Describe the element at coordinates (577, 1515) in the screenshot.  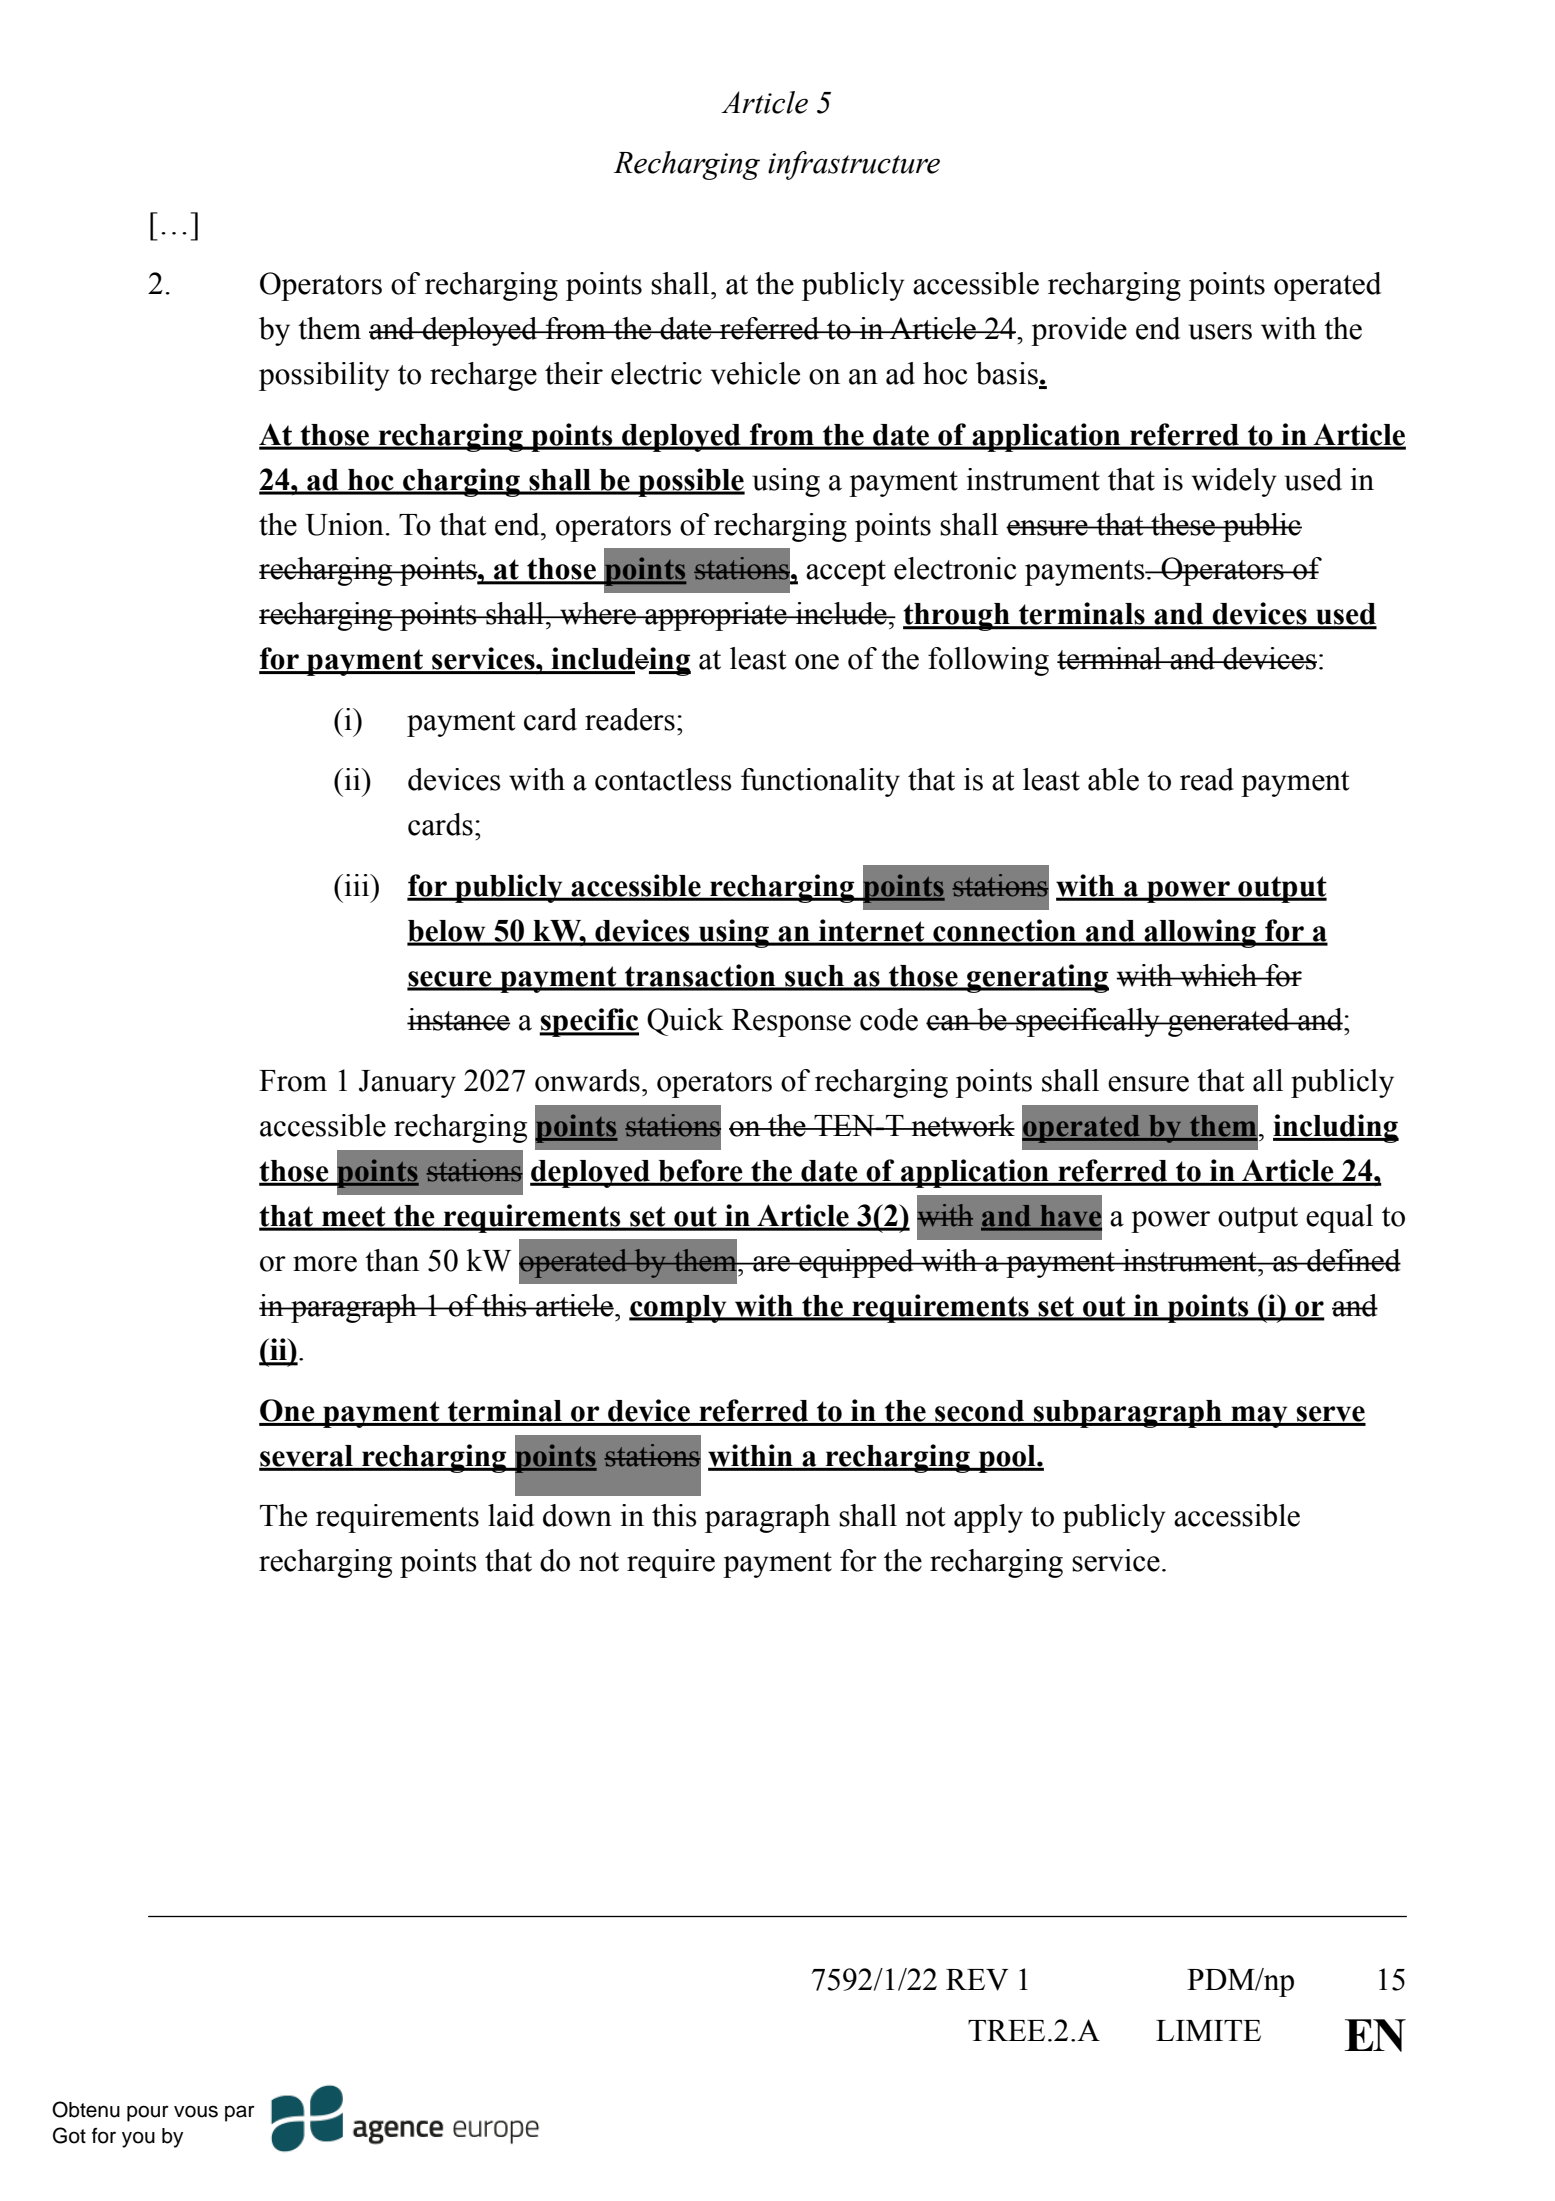
I see `down` at that location.
